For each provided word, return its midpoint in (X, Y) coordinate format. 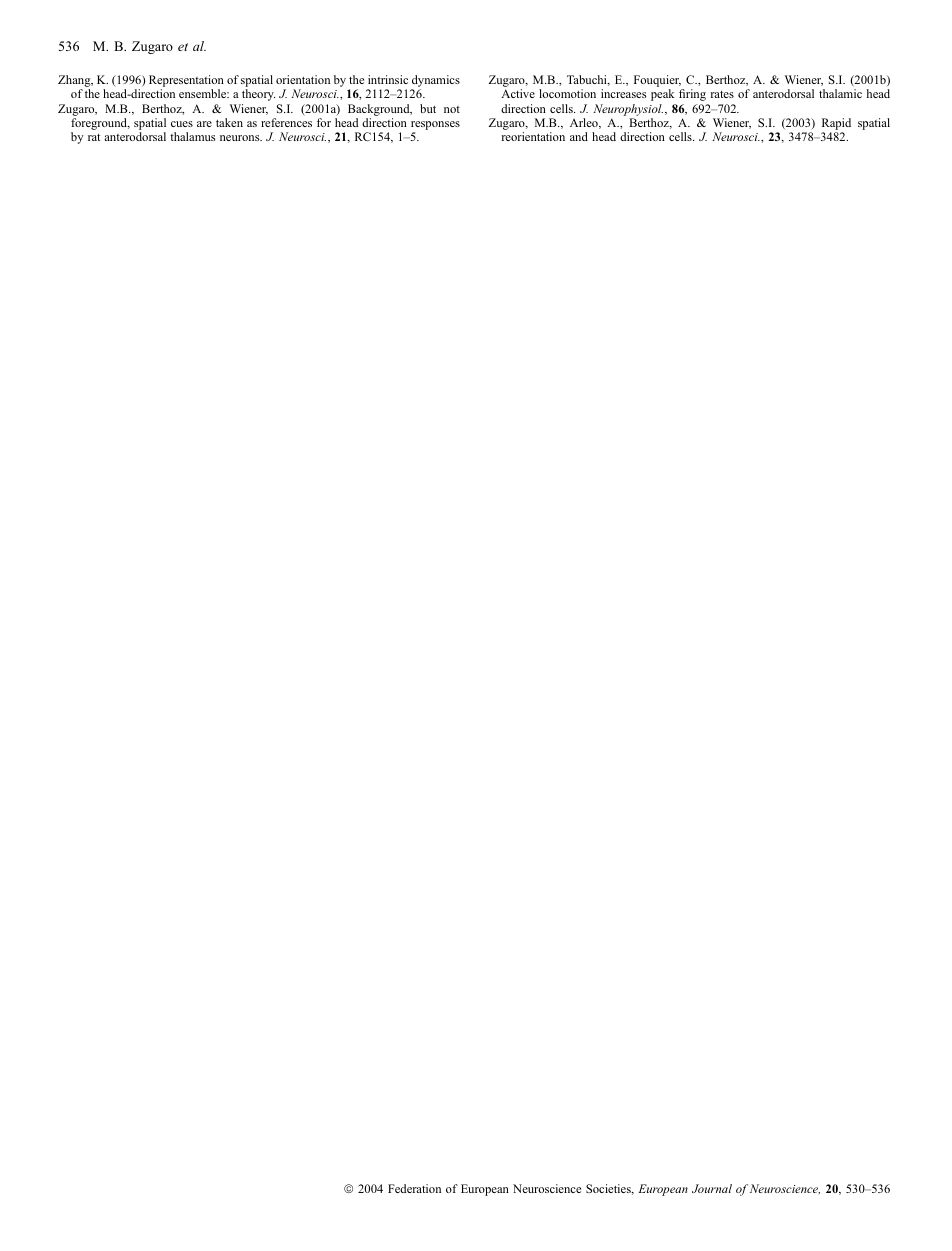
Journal (712, 1188)
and (579, 136)
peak (662, 95)
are (204, 124)
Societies (609, 1189)
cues (182, 124)
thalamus (193, 136)
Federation (414, 1188)
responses (435, 127)
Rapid (836, 125)
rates (722, 94)
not (452, 109)
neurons (241, 138)
